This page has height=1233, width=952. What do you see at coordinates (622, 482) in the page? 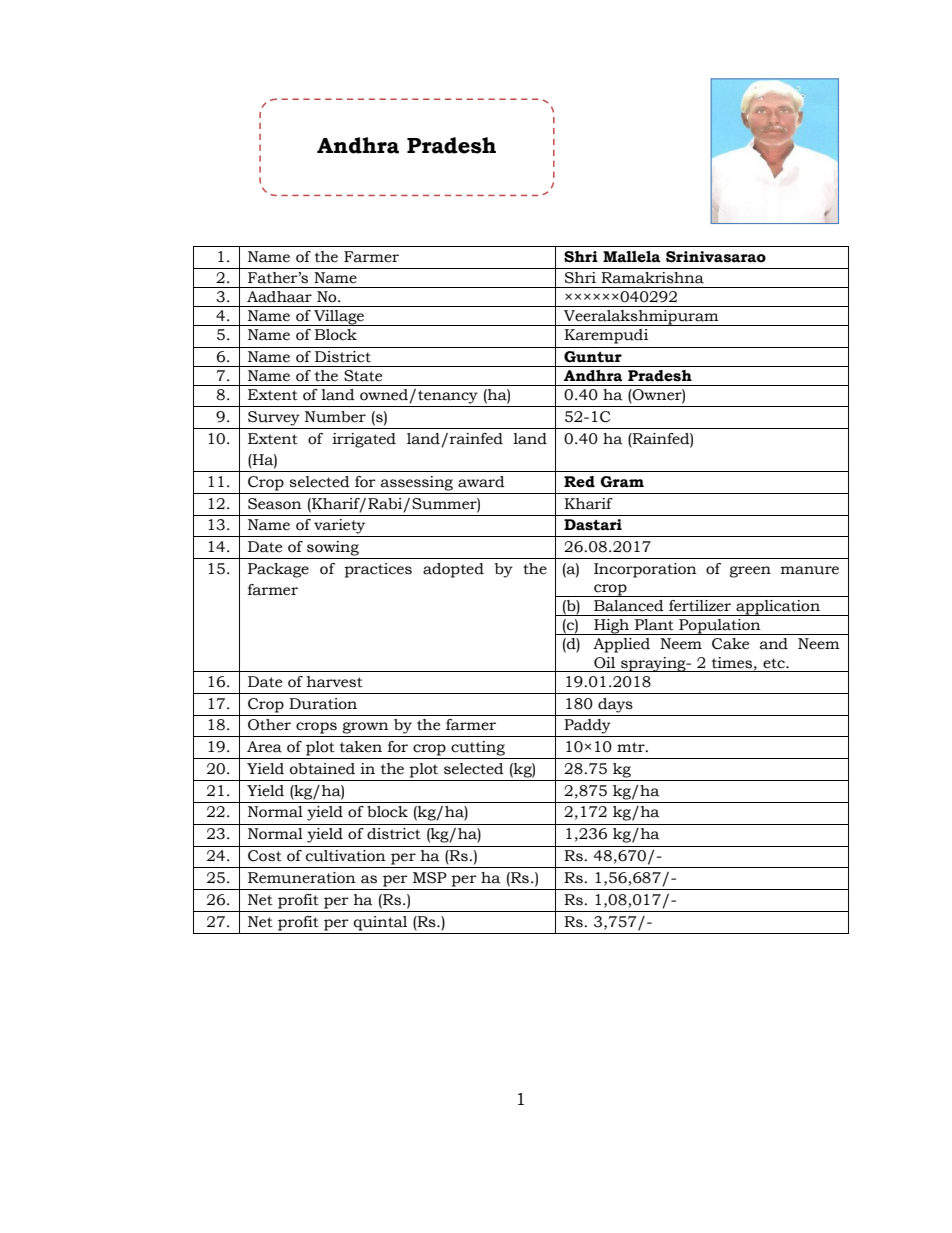
I see `Gram` at bounding box center [622, 482].
